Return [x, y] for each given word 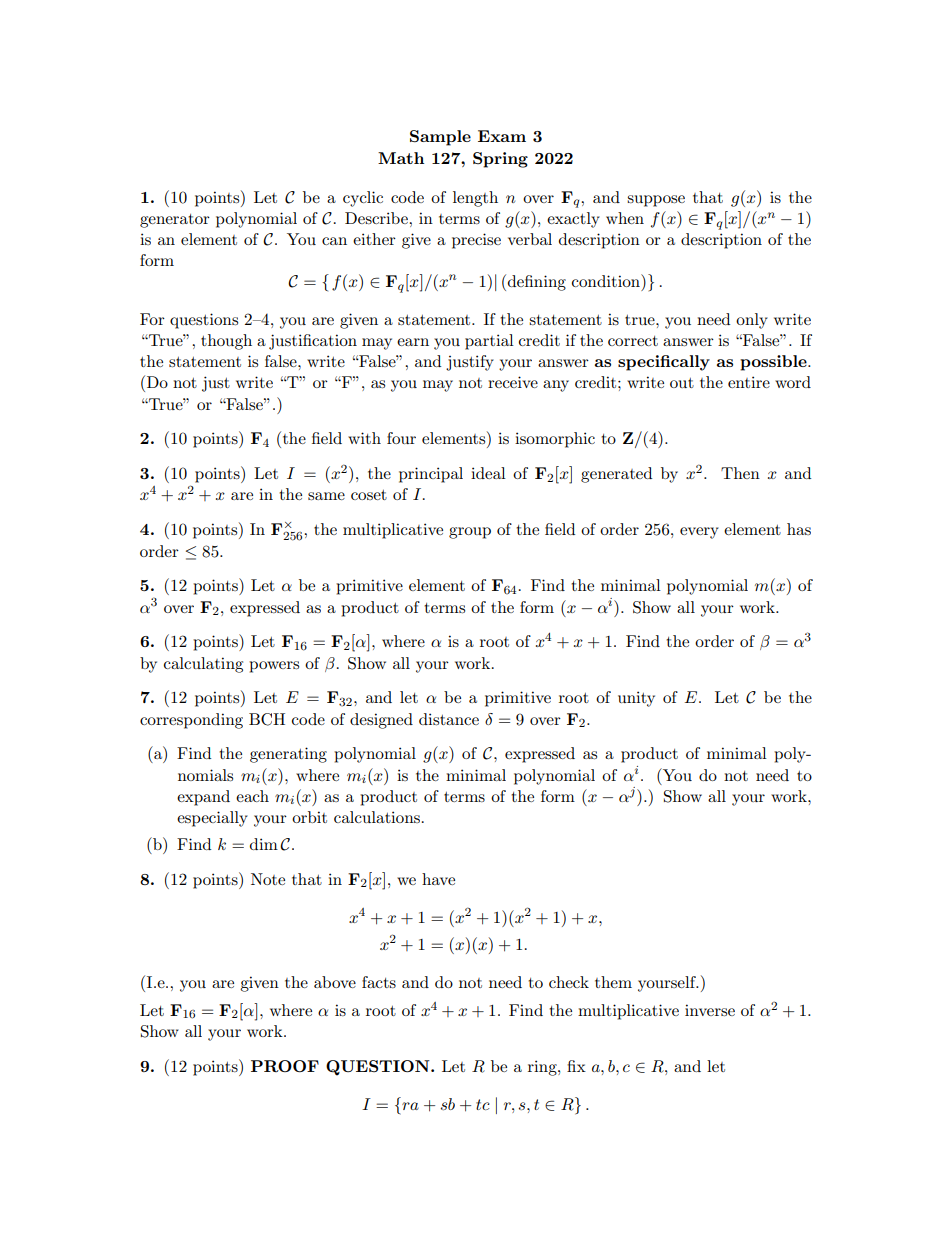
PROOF [285, 1066]
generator [175, 221]
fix [576, 1066]
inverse [710, 1010]
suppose [656, 201]
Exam [502, 136]
